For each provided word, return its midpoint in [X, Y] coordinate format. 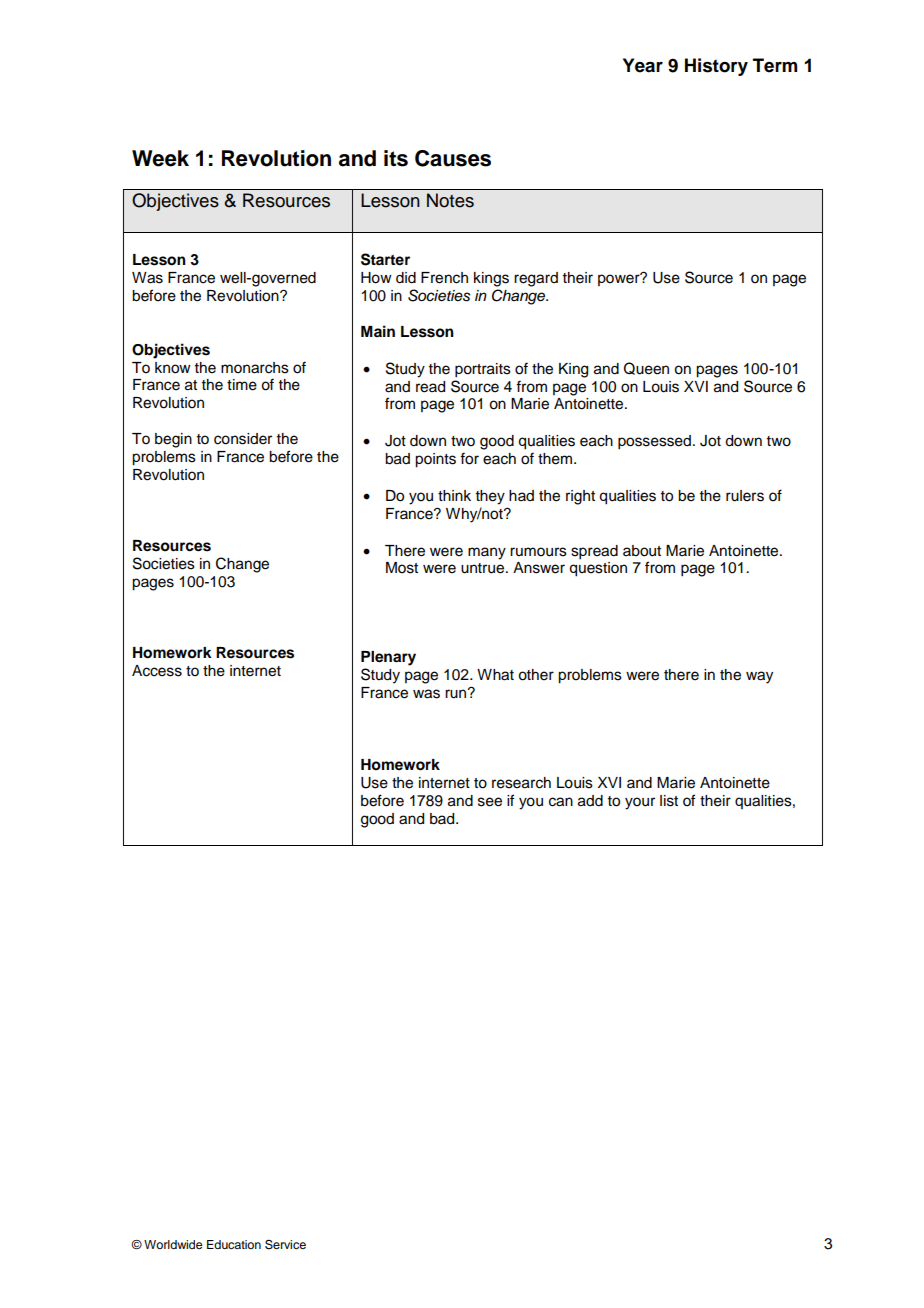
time [242, 385]
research [521, 783]
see [490, 802]
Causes [453, 158]
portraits [483, 370]
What [495, 675]
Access [157, 671]
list [669, 801]
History [716, 67]
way [759, 677]
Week [160, 158]
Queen [646, 368]
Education [234, 1244]
